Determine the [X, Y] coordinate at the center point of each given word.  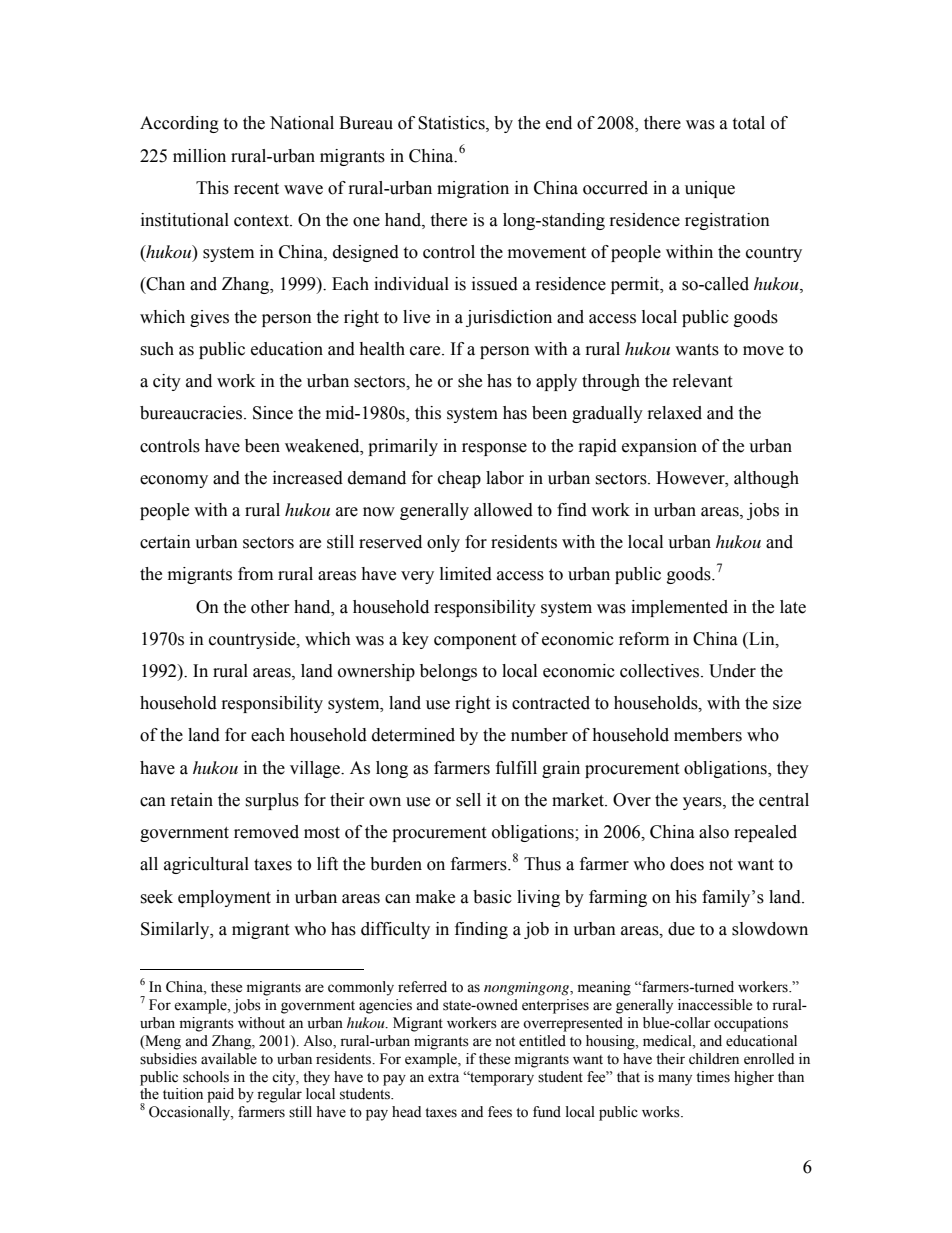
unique [710, 189]
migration [473, 189]
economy [174, 481]
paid [220, 1095]
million [199, 156]
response [494, 449]
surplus [272, 801]
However [691, 478]
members [708, 735]
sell [468, 800]
